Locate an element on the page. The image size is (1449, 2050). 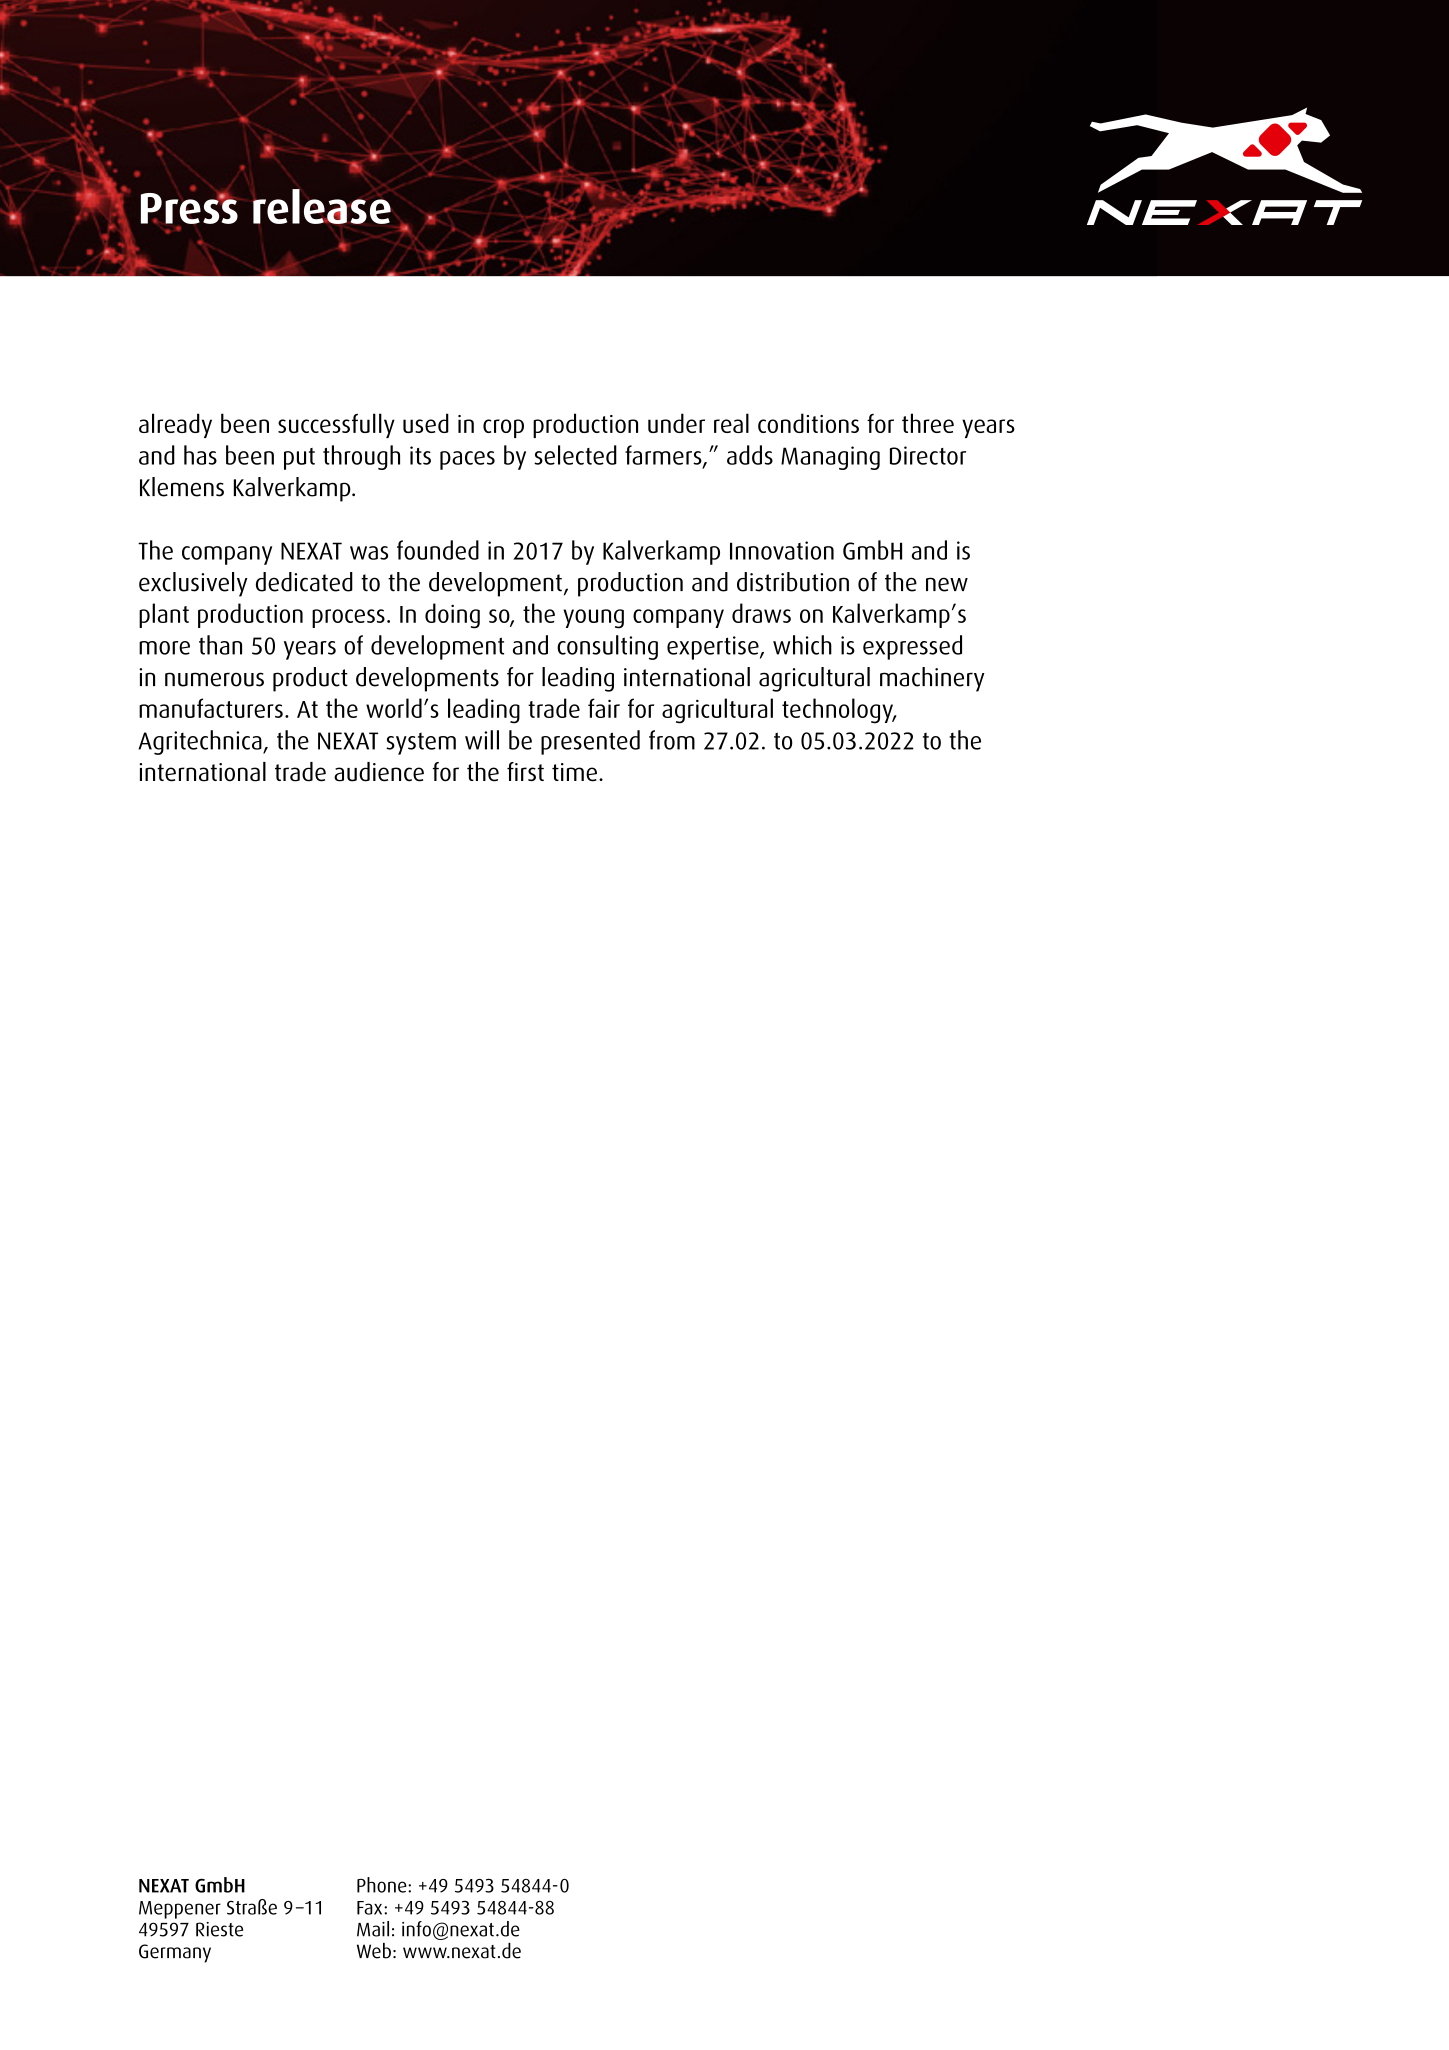
Mail is located at coordinates (373, 1929).
